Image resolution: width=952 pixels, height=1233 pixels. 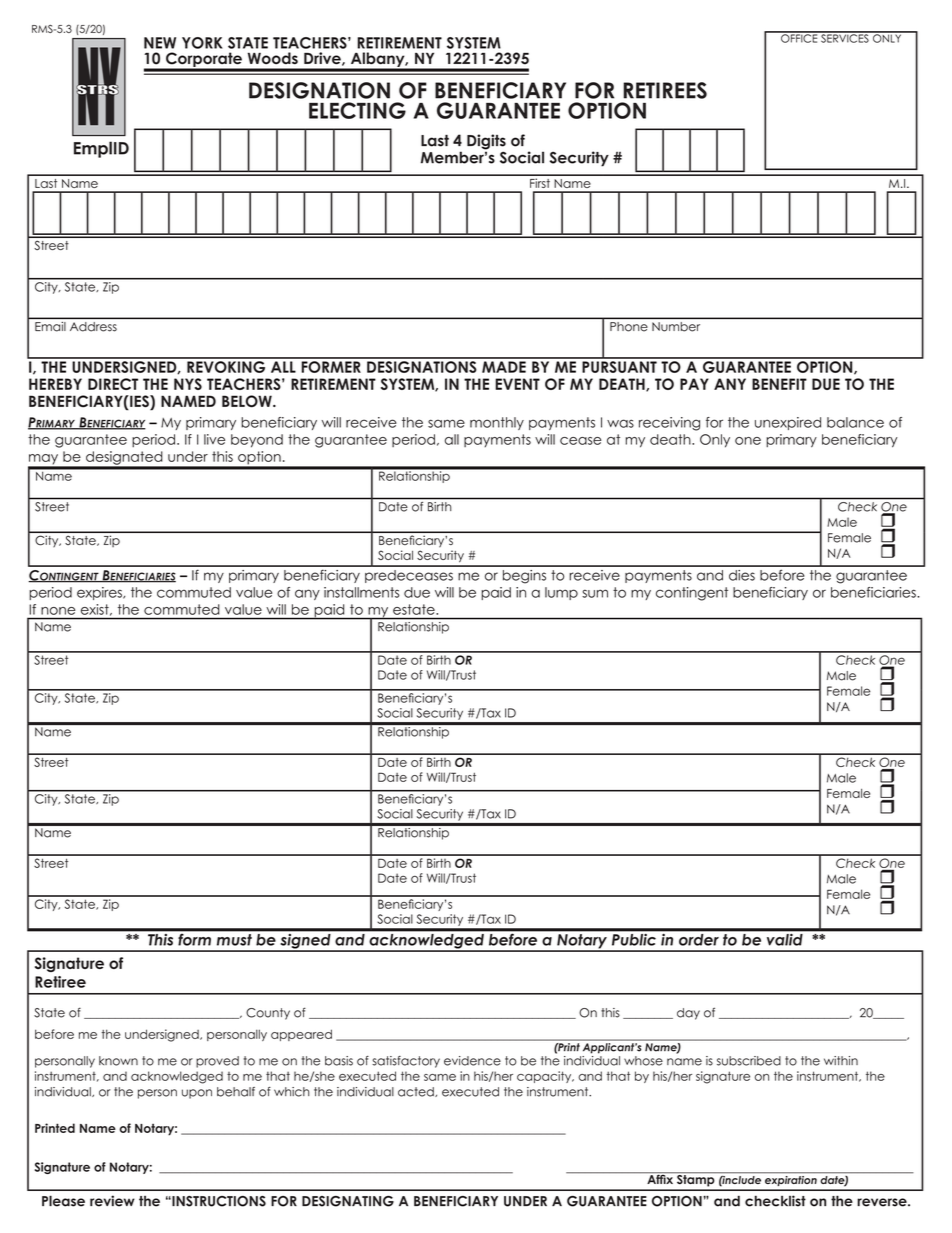 What do you see at coordinates (202, 43) in the image?
I see `YORK` at bounding box center [202, 43].
